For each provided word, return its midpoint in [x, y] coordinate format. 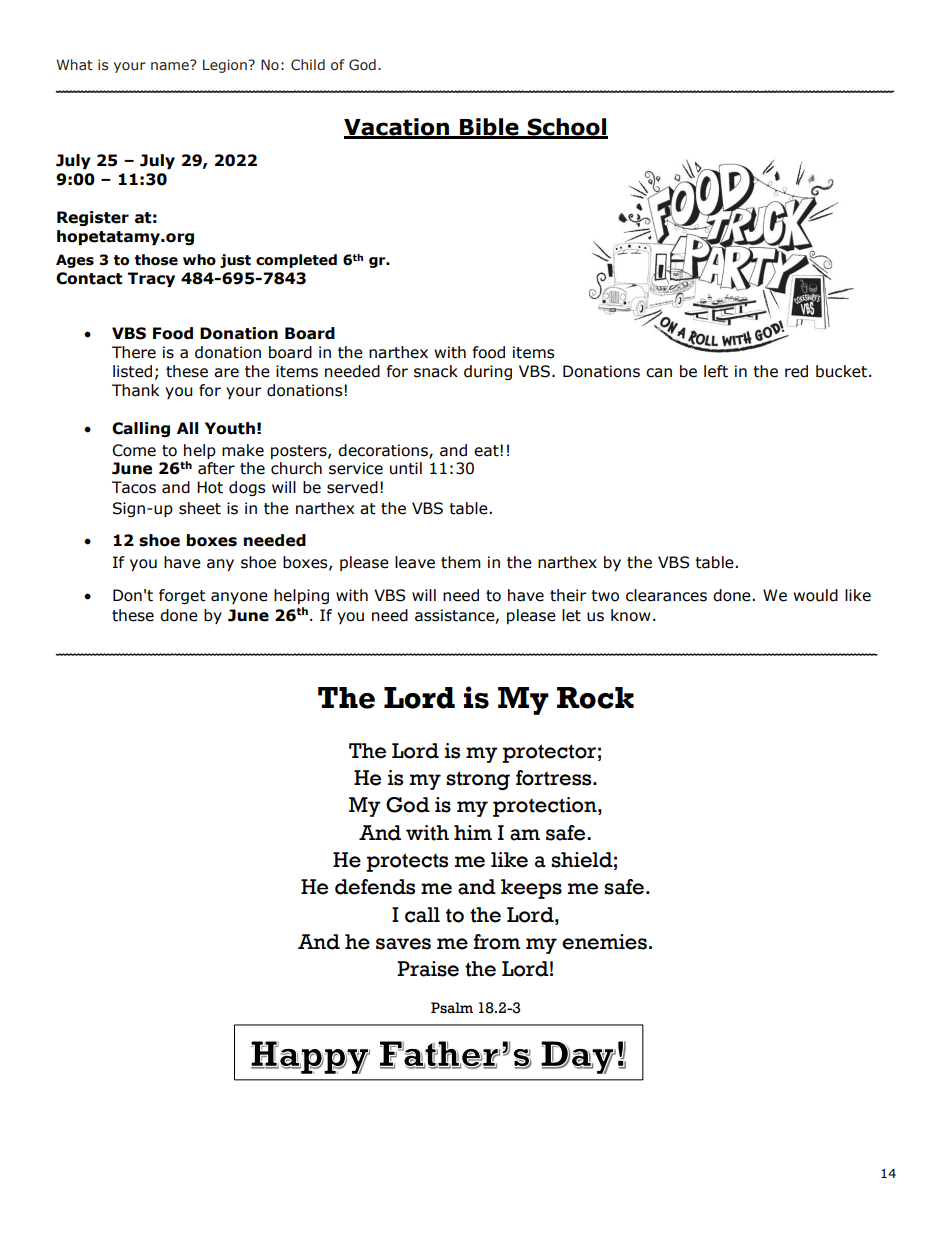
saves [403, 944]
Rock [595, 698]
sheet [200, 508]
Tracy [151, 279]
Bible [489, 128]
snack [436, 371]
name [171, 65]
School [566, 128]
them [460, 562]
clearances [666, 595]
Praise [428, 969]
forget [182, 596]
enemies [604, 942]
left [716, 371]
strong [478, 780]
